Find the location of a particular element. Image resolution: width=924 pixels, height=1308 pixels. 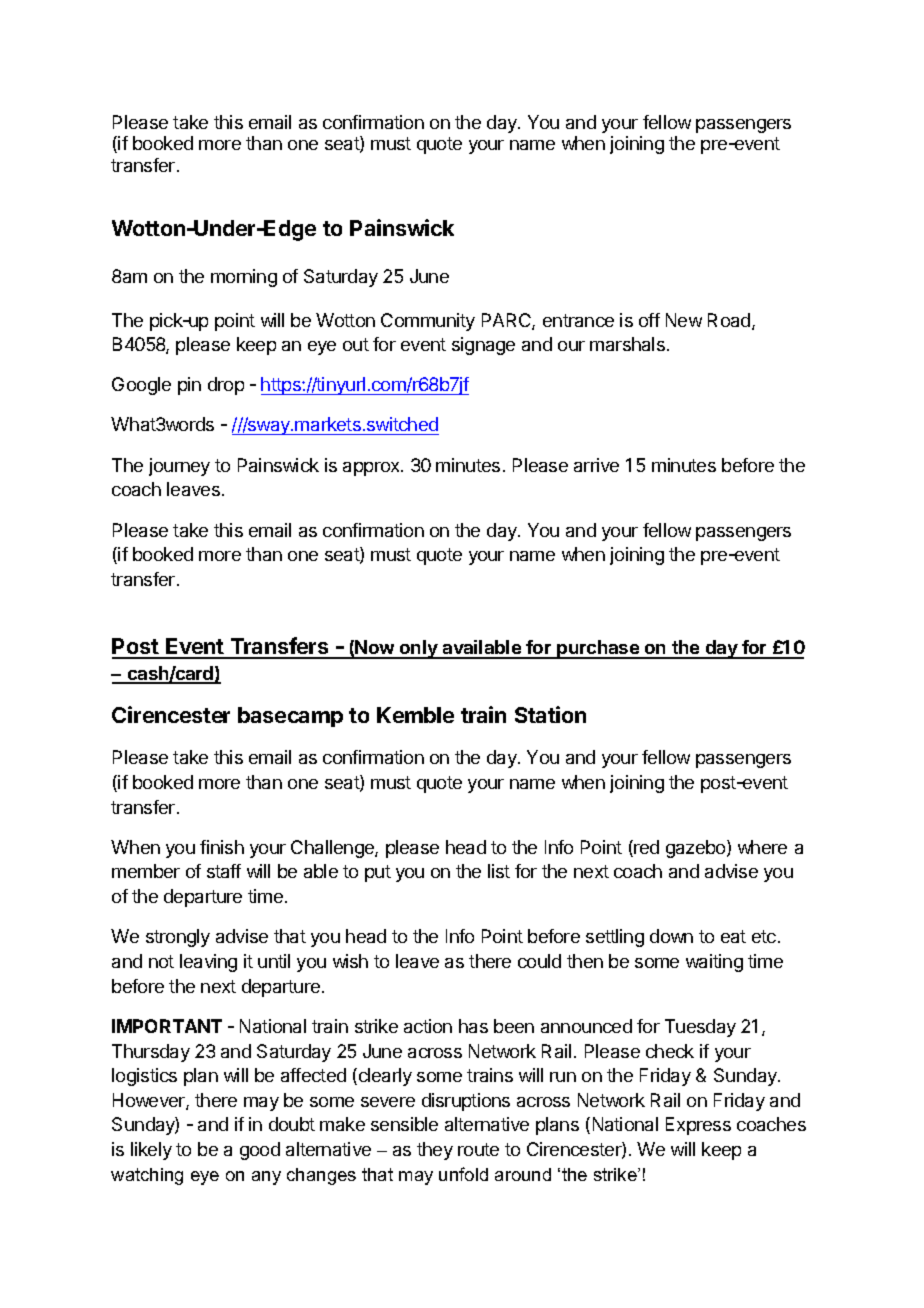

Community is located at coordinates (428, 322).
